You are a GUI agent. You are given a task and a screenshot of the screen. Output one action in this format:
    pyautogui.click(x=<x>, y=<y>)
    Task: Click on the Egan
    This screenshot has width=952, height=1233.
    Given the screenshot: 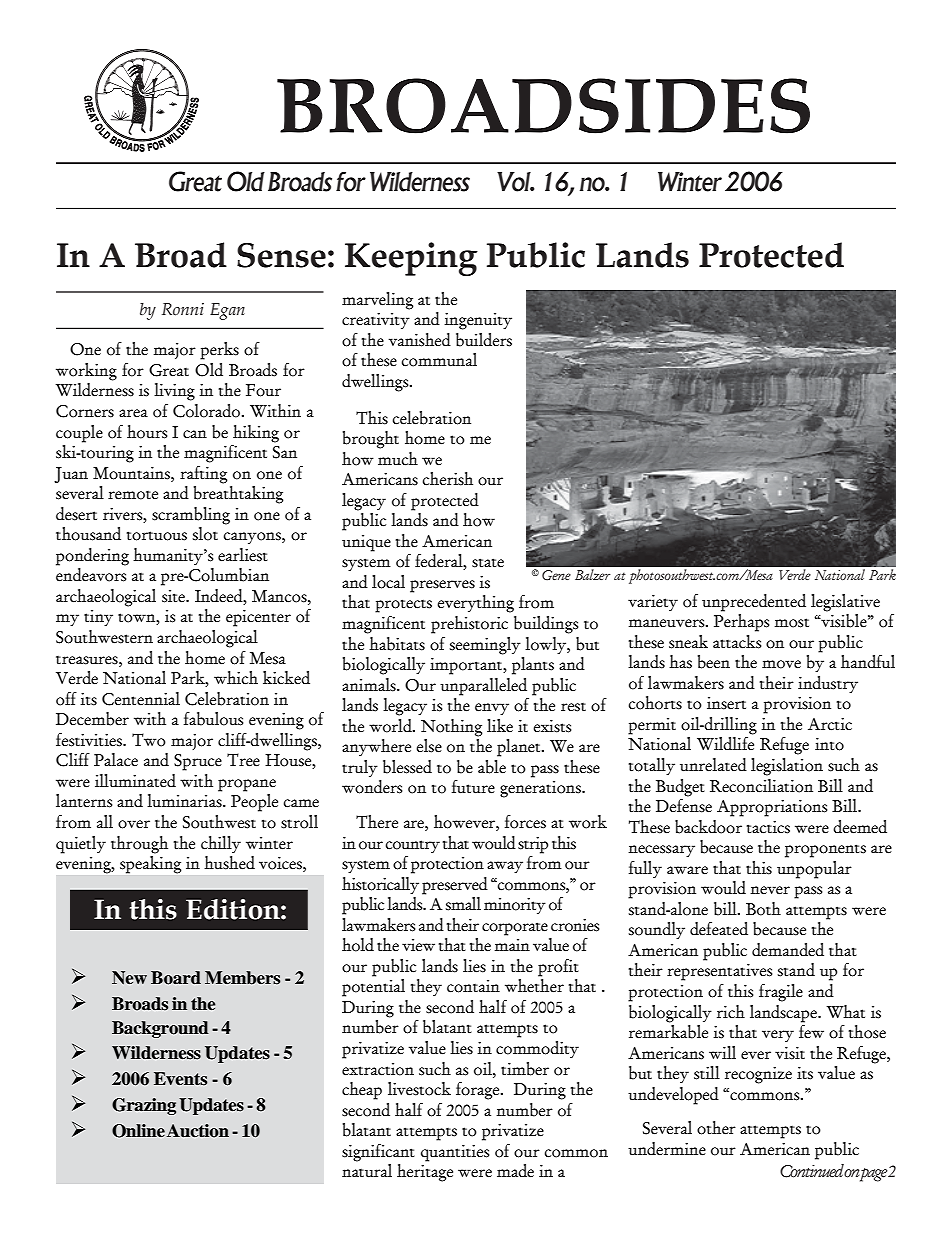 What is the action you would take?
    pyautogui.click(x=227, y=311)
